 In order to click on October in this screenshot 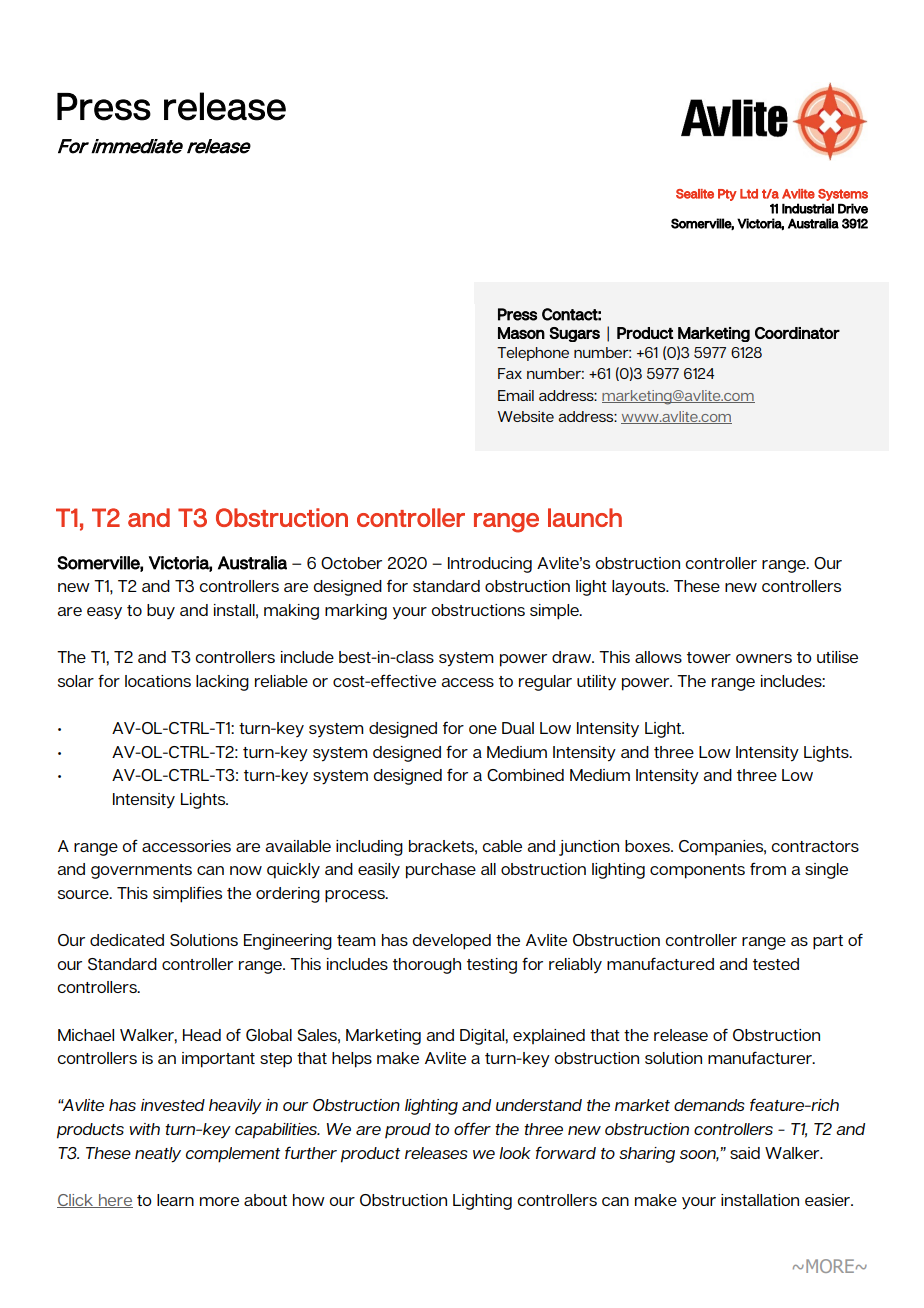, I will do `click(351, 563)`.
